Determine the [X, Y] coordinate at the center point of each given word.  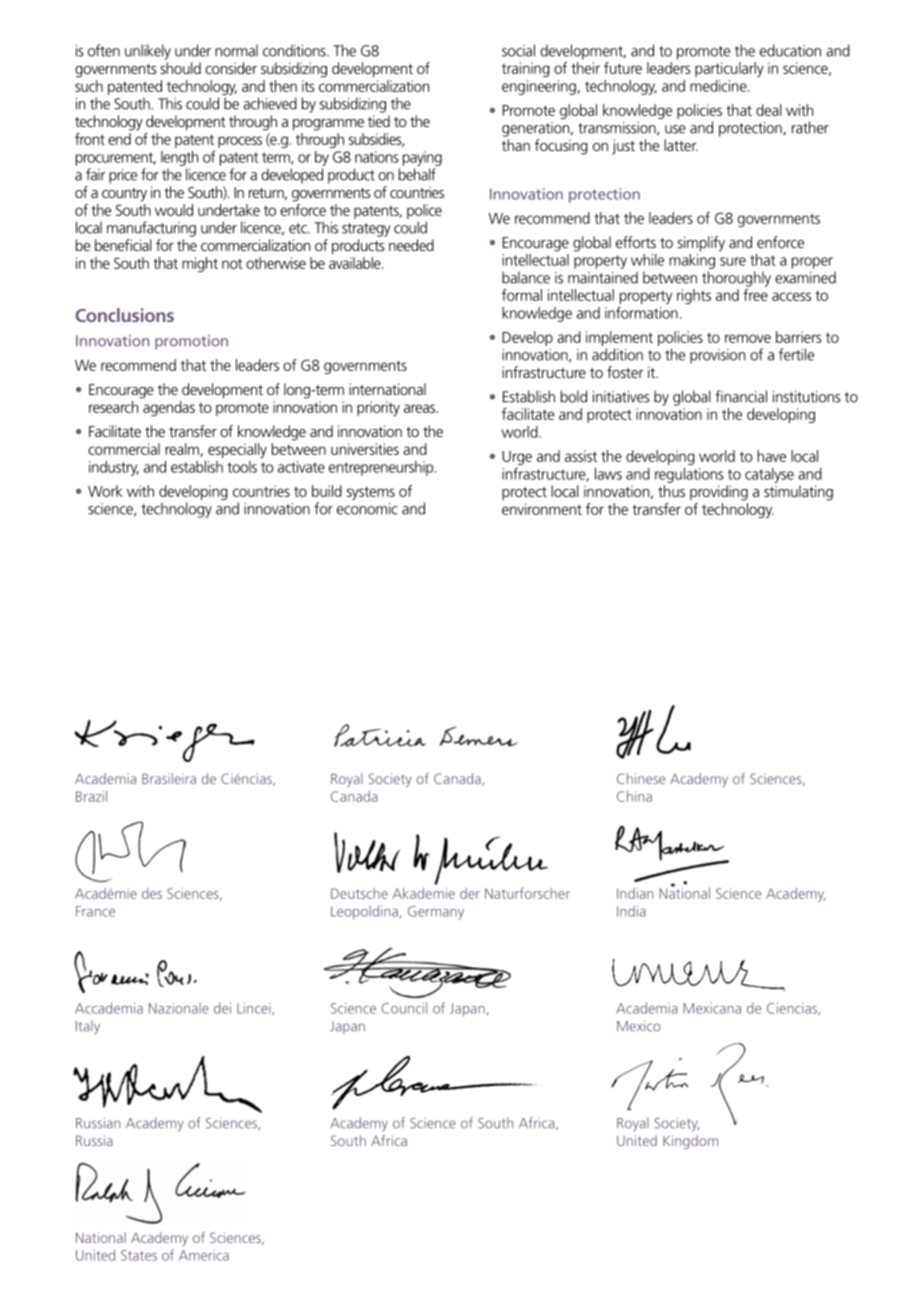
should [180, 68]
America [204, 1255]
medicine [719, 86]
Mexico [639, 1026]
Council [404, 1008]
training [526, 69]
